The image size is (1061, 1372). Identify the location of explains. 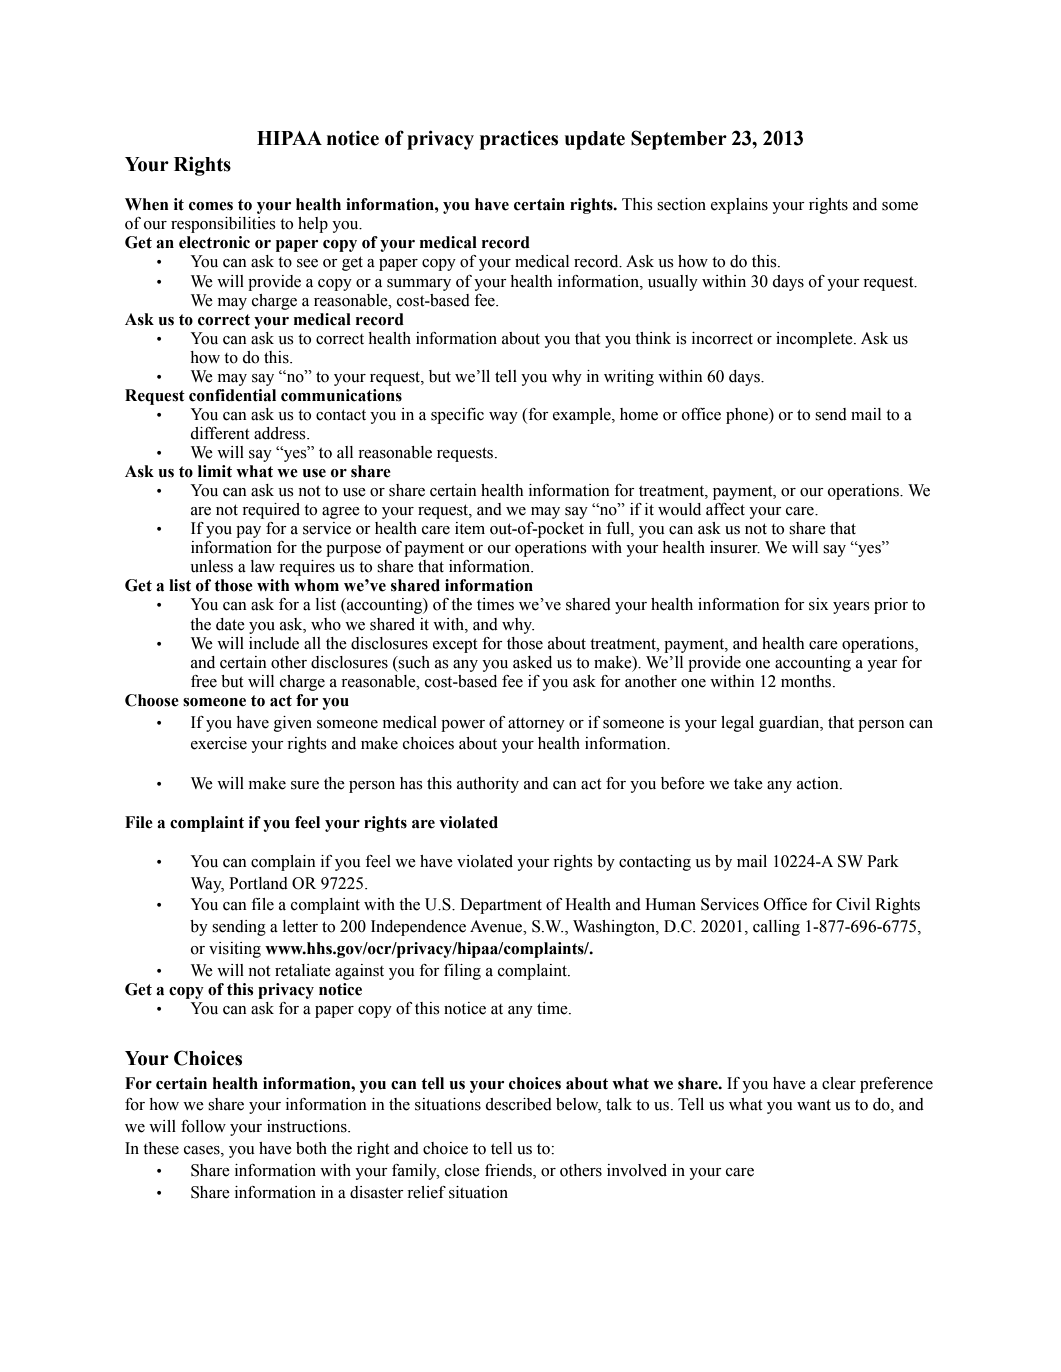
(739, 206).
